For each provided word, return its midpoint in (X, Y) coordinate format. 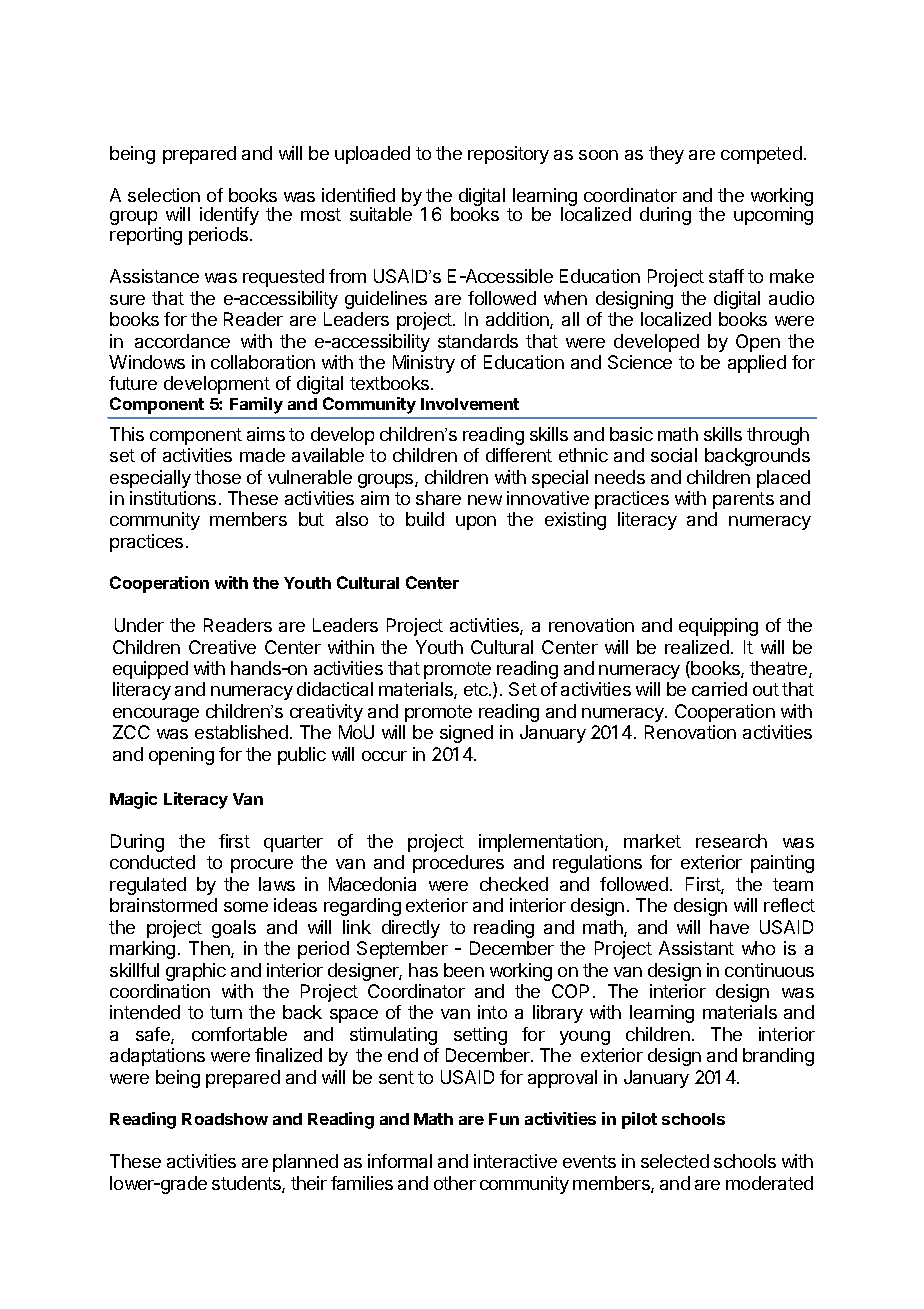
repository (508, 155)
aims (266, 434)
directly (411, 929)
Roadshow (225, 1119)
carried (719, 689)
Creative (222, 647)
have (729, 927)
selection (164, 195)
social (674, 455)
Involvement (470, 404)
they (666, 155)
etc (477, 689)
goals (234, 929)
